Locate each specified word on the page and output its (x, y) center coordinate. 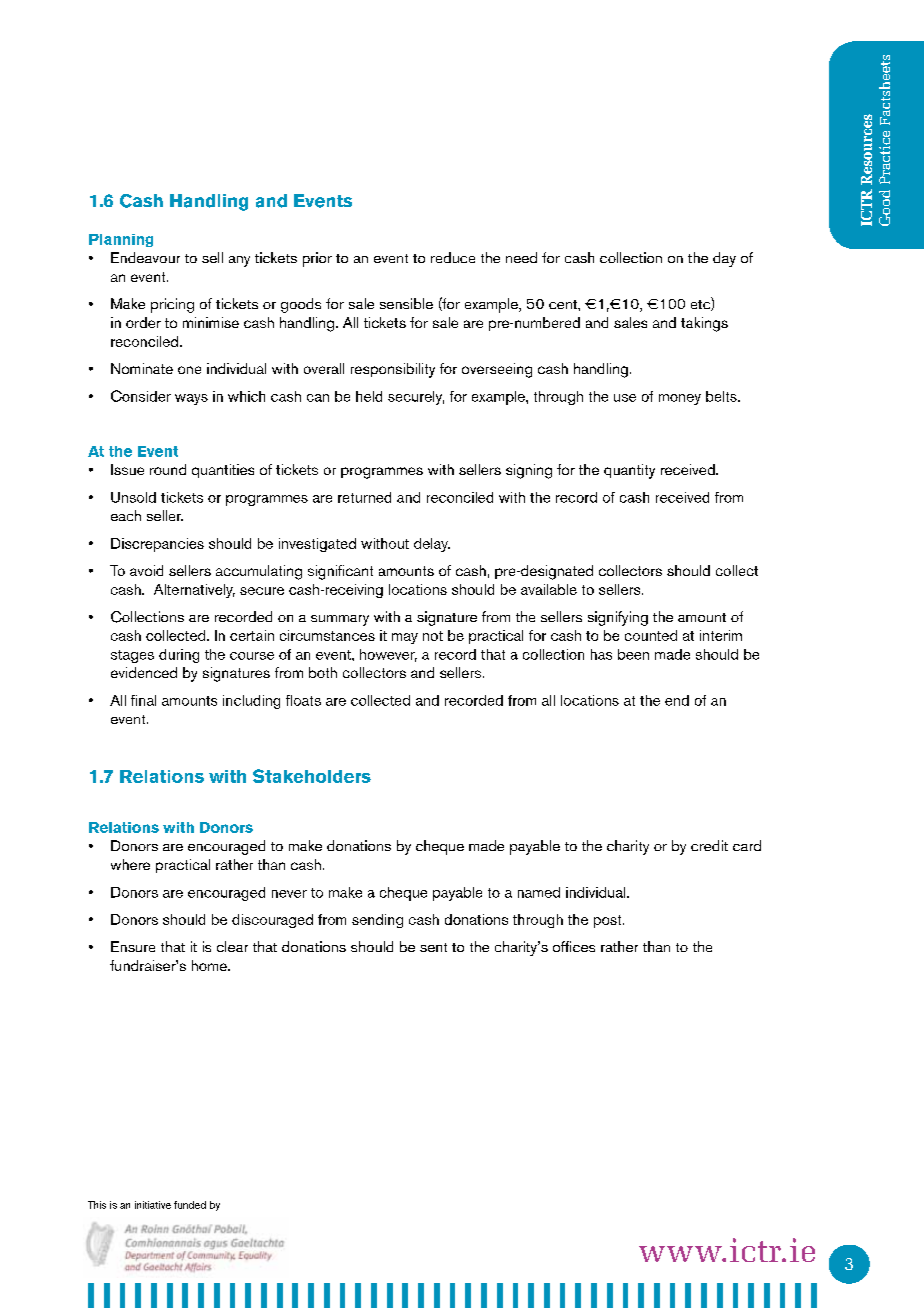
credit (709, 845)
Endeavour (145, 257)
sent (433, 947)
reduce (453, 257)
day (724, 259)
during (179, 656)
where (130, 864)
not (433, 636)
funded (190, 1205)
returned (364, 497)
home (210, 965)
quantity (629, 471)
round (168, 469)
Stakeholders (312, 776)
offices (574, 946)
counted (651, 635)
